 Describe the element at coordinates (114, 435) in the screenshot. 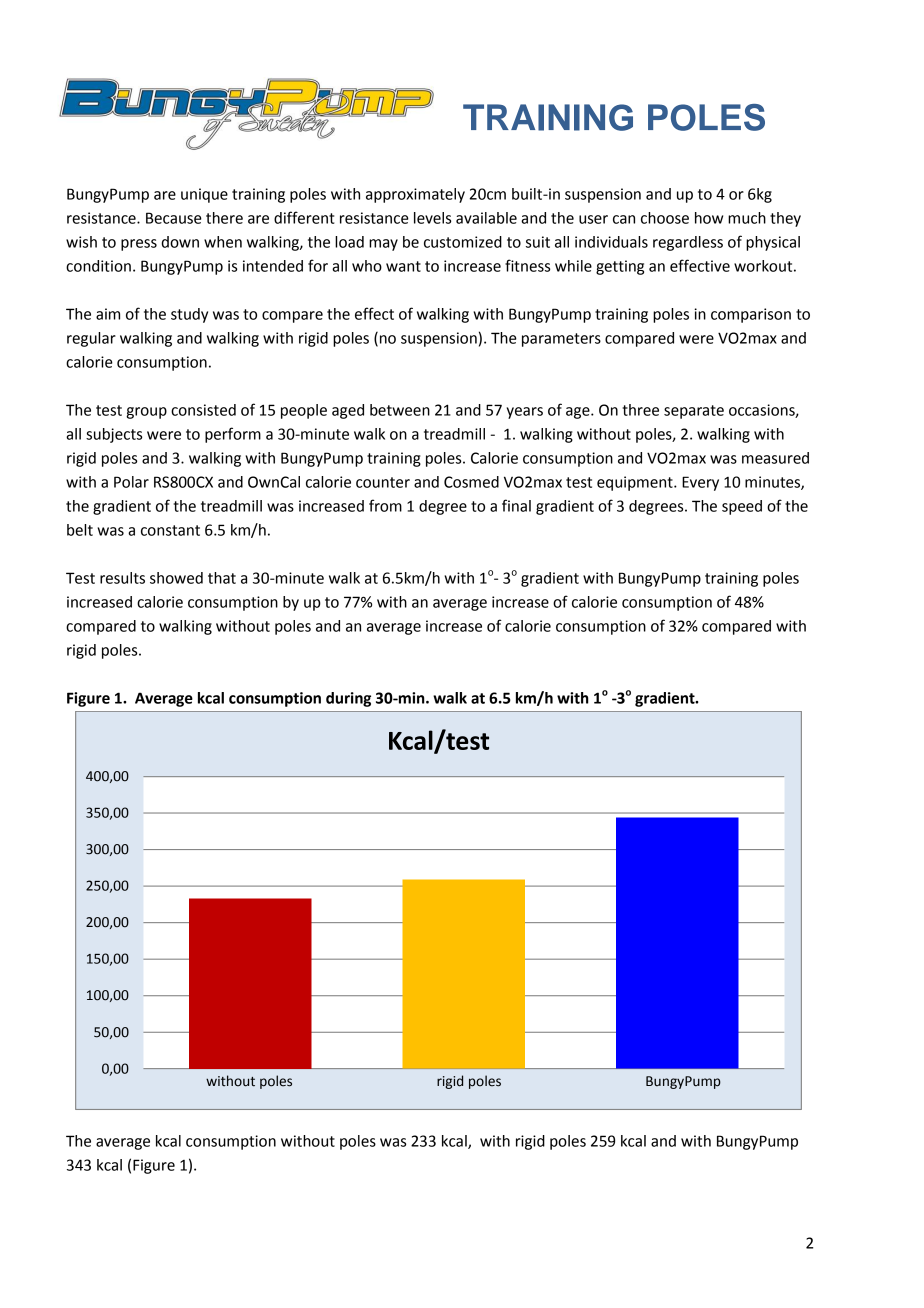

I see `subjects` at that location.
